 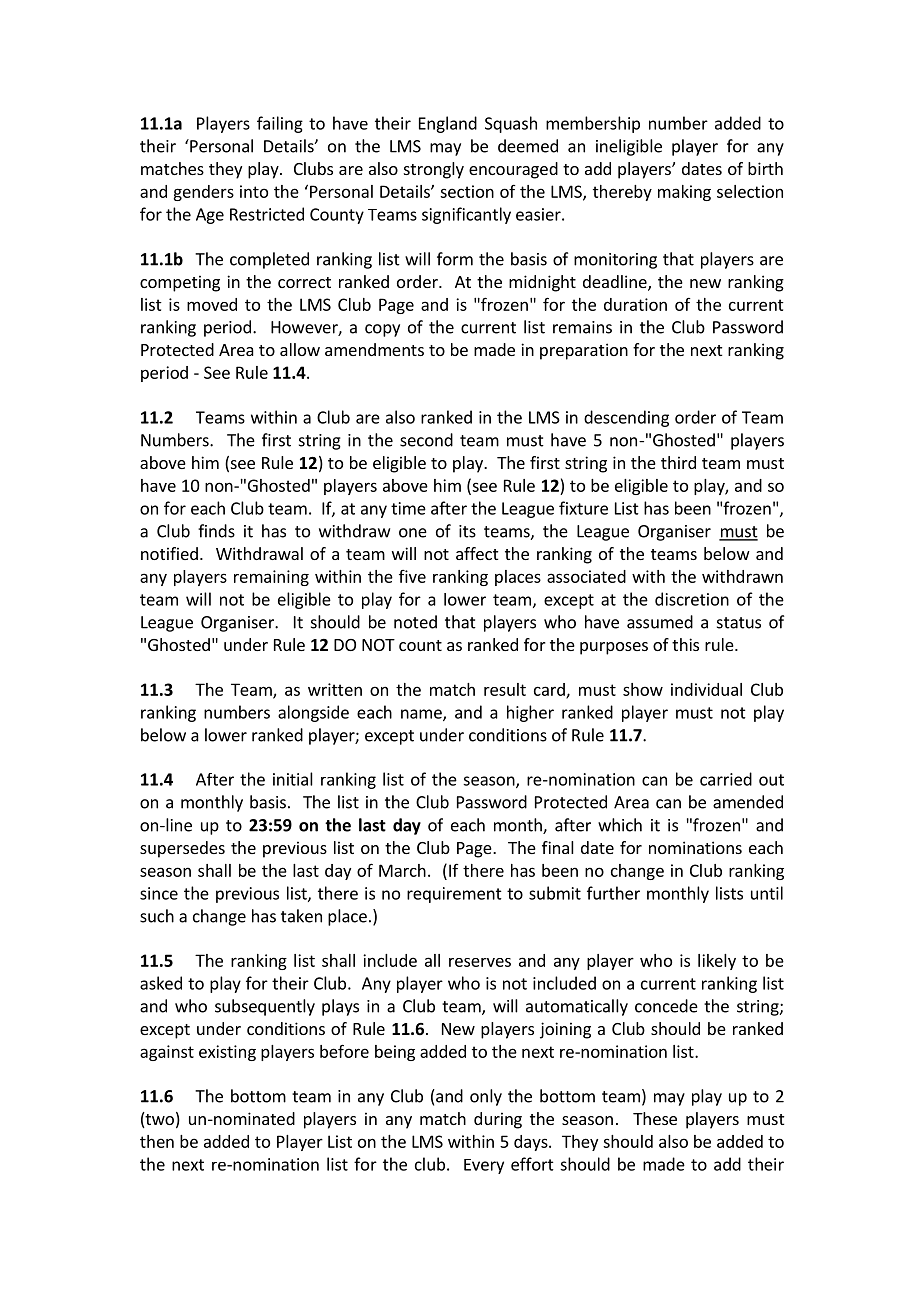 I want to click on remaining, so click(x=271, y=578).
